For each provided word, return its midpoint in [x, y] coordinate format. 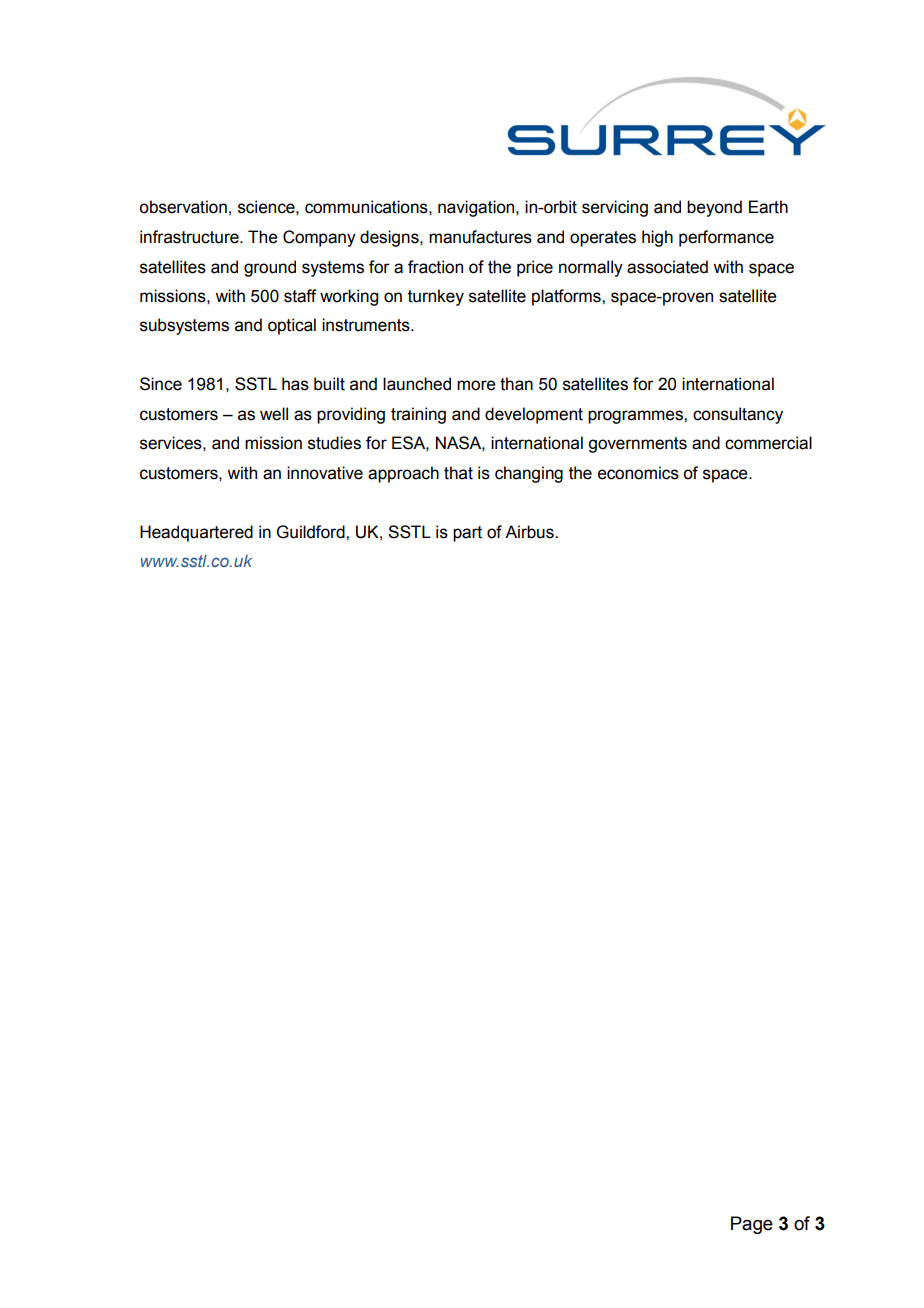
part [467, 534]
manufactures [480, 237]
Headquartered [196, 533]
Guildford [312, 532]
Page [752, 1225]
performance [726, 238]
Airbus [530, 532]
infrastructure [190, 237]
